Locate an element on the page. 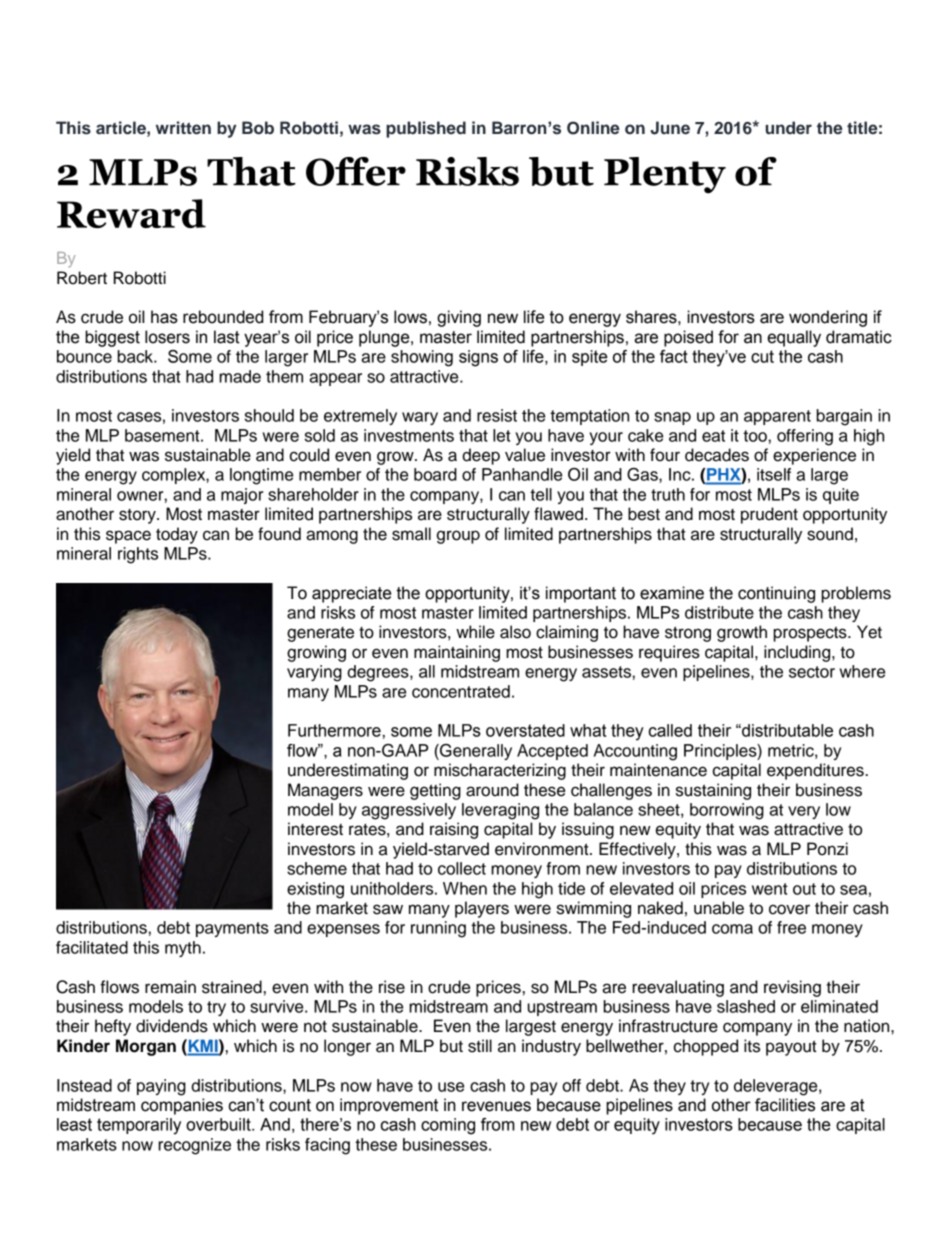  made is located at coordinates (240, 376).
